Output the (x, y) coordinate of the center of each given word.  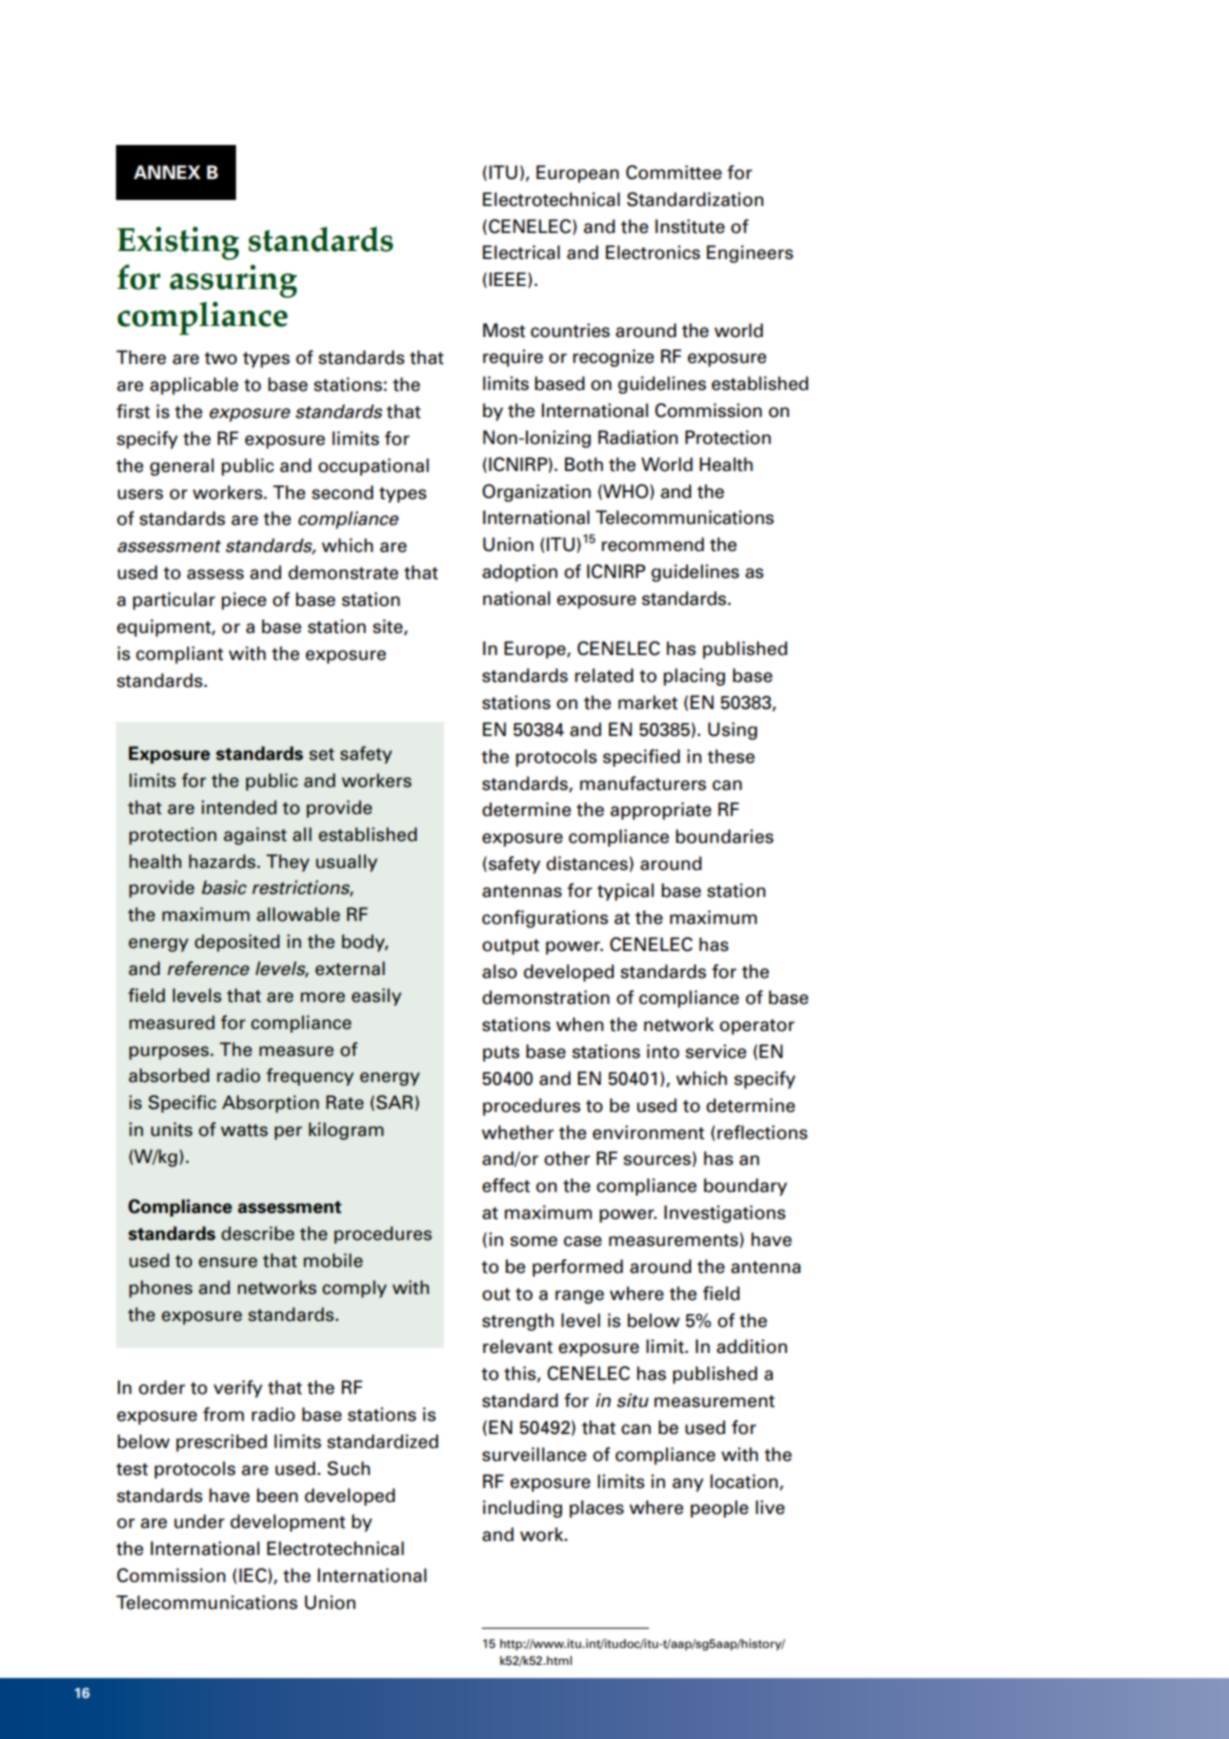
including (522, 1509)
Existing (178, 243)
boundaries (725, 836)
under (199, 1521)
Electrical (521, 252)
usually (346, 863)
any (687, 1485)
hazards (223, 861)
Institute (690, 226)
